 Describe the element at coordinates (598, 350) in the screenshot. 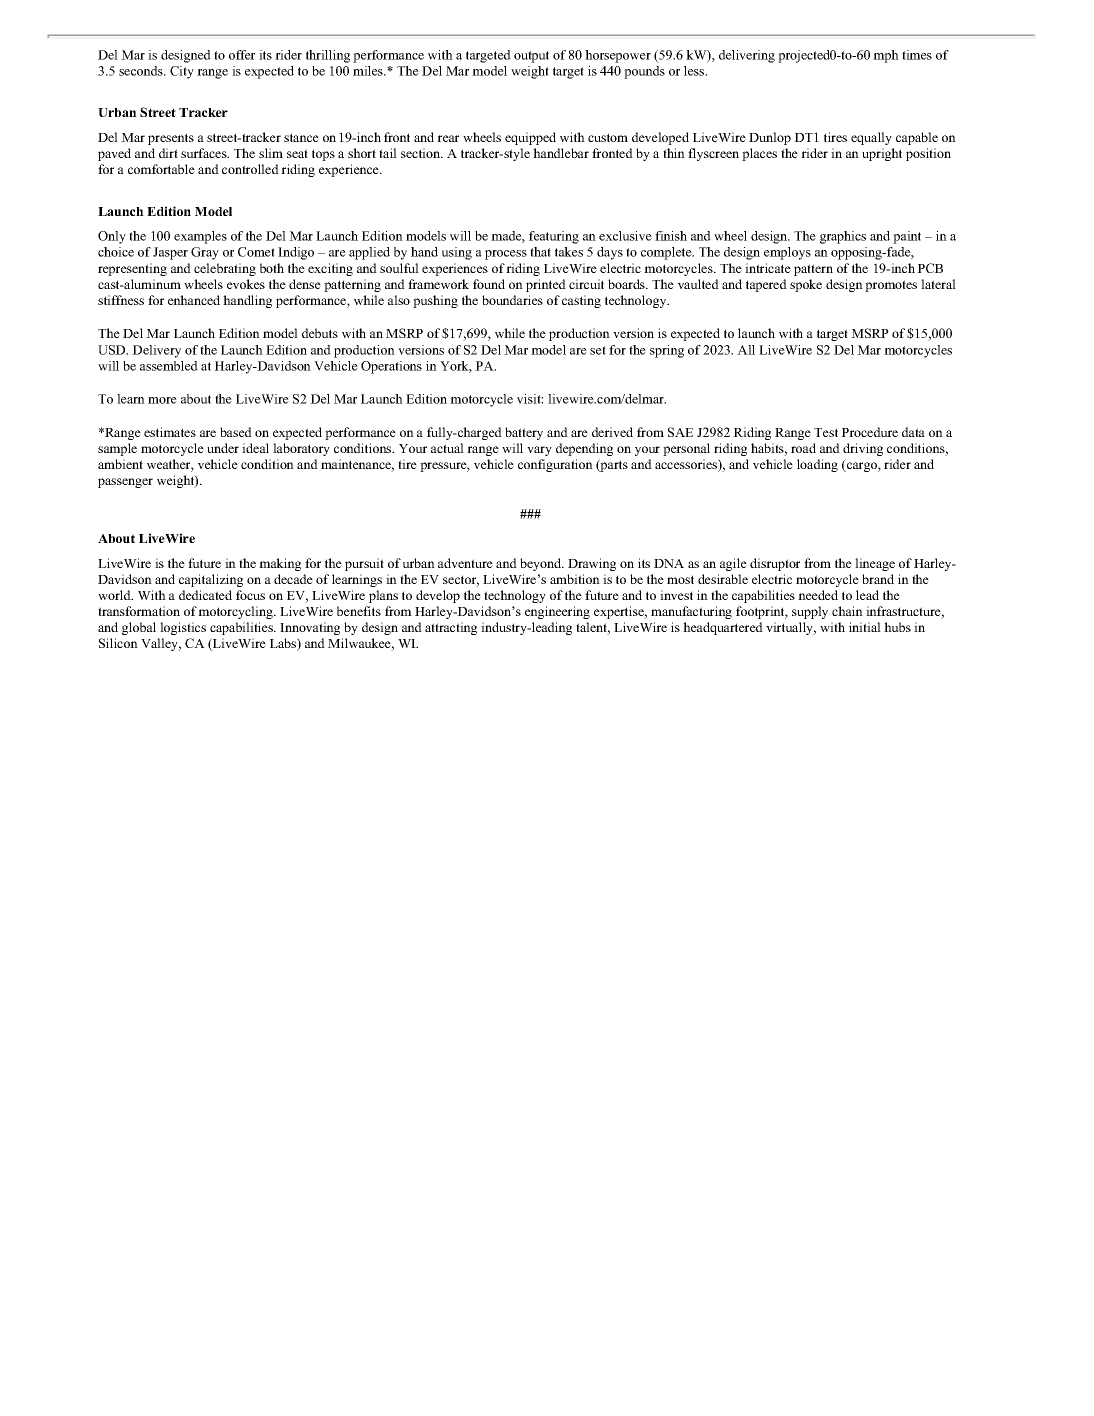

I see `set` at that location.
